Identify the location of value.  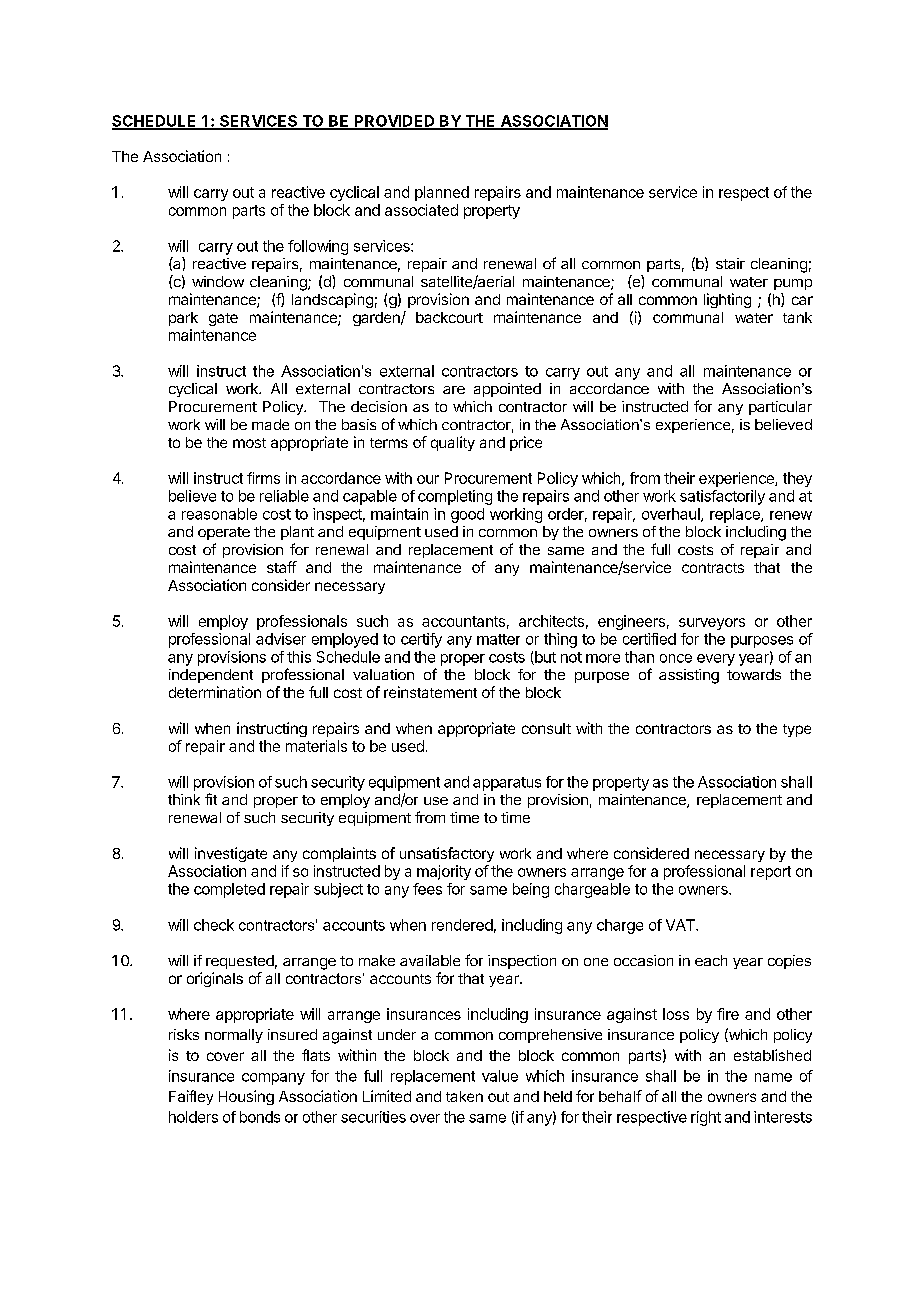
(500, 1076).
